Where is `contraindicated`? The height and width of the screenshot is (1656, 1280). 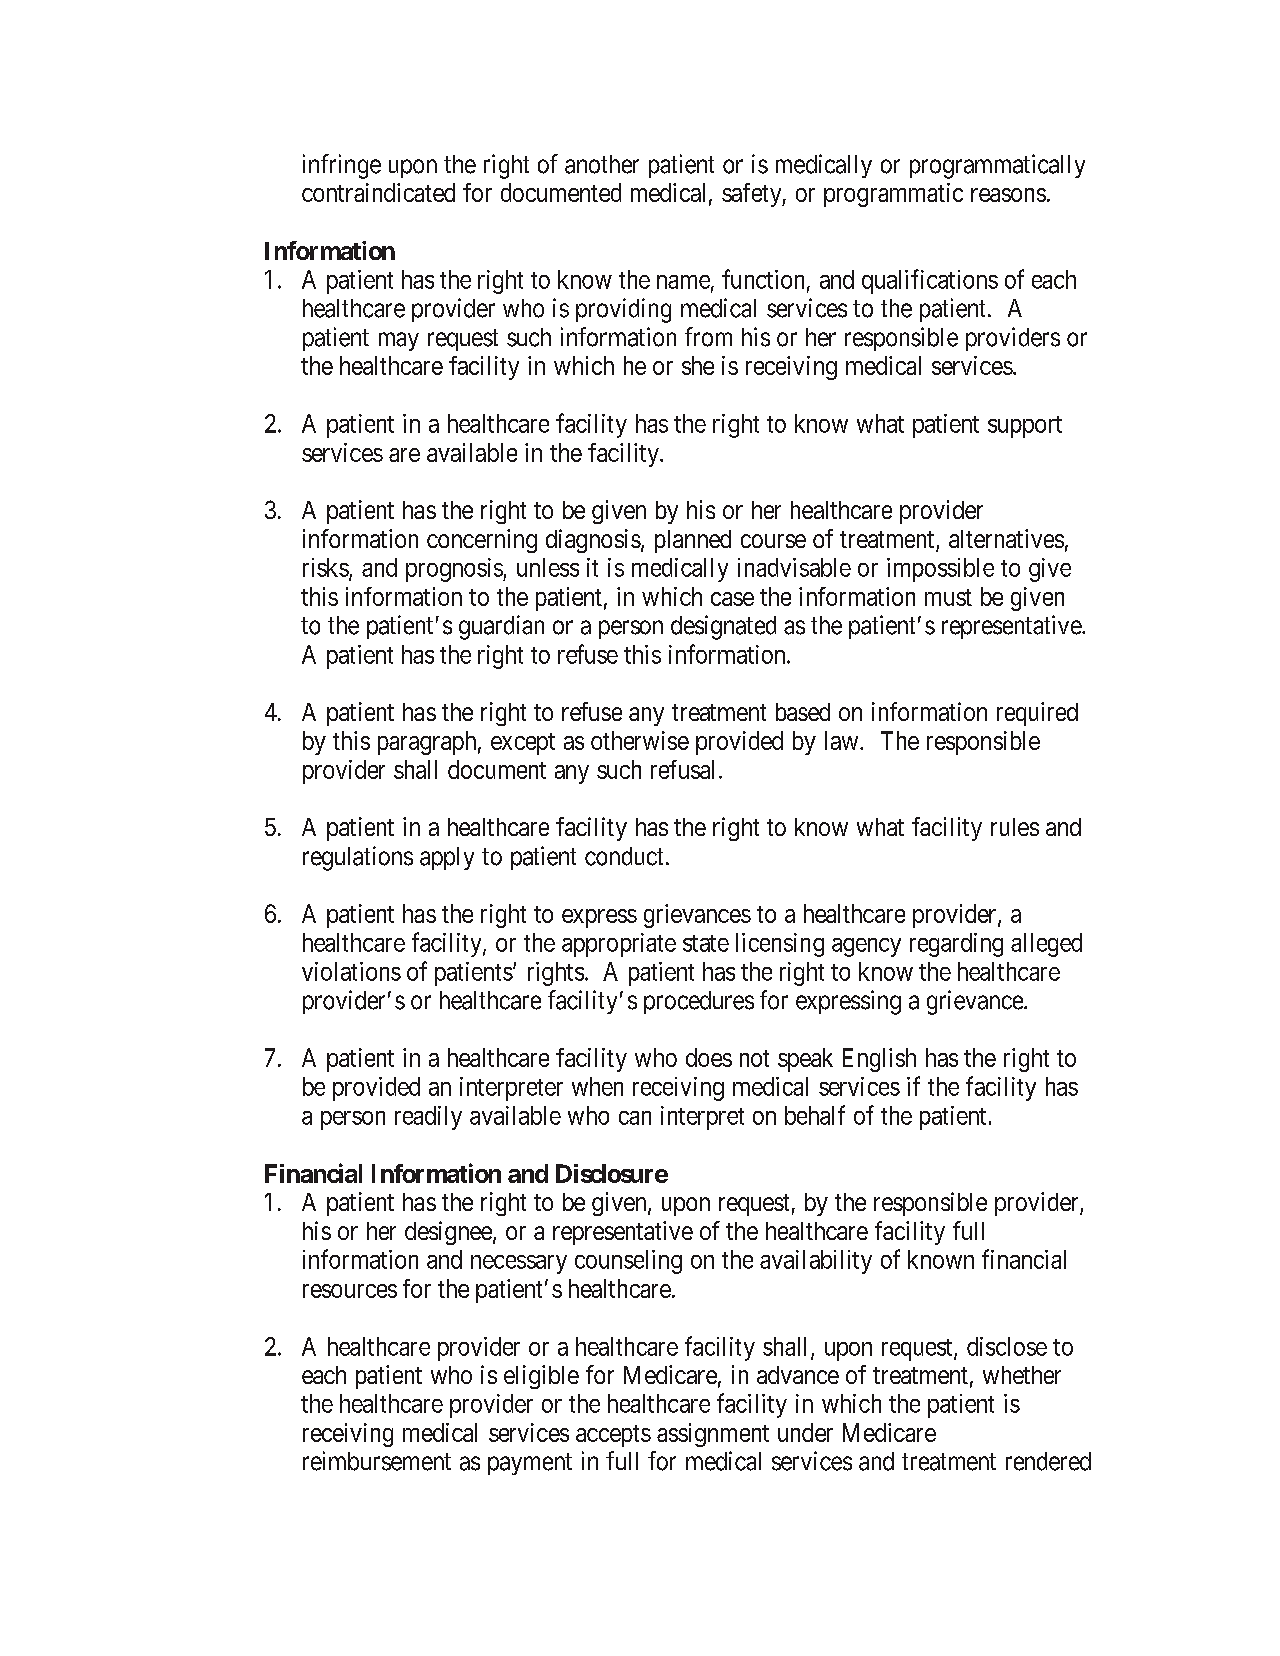 contraindicated is located at coordinates (378, 192).
